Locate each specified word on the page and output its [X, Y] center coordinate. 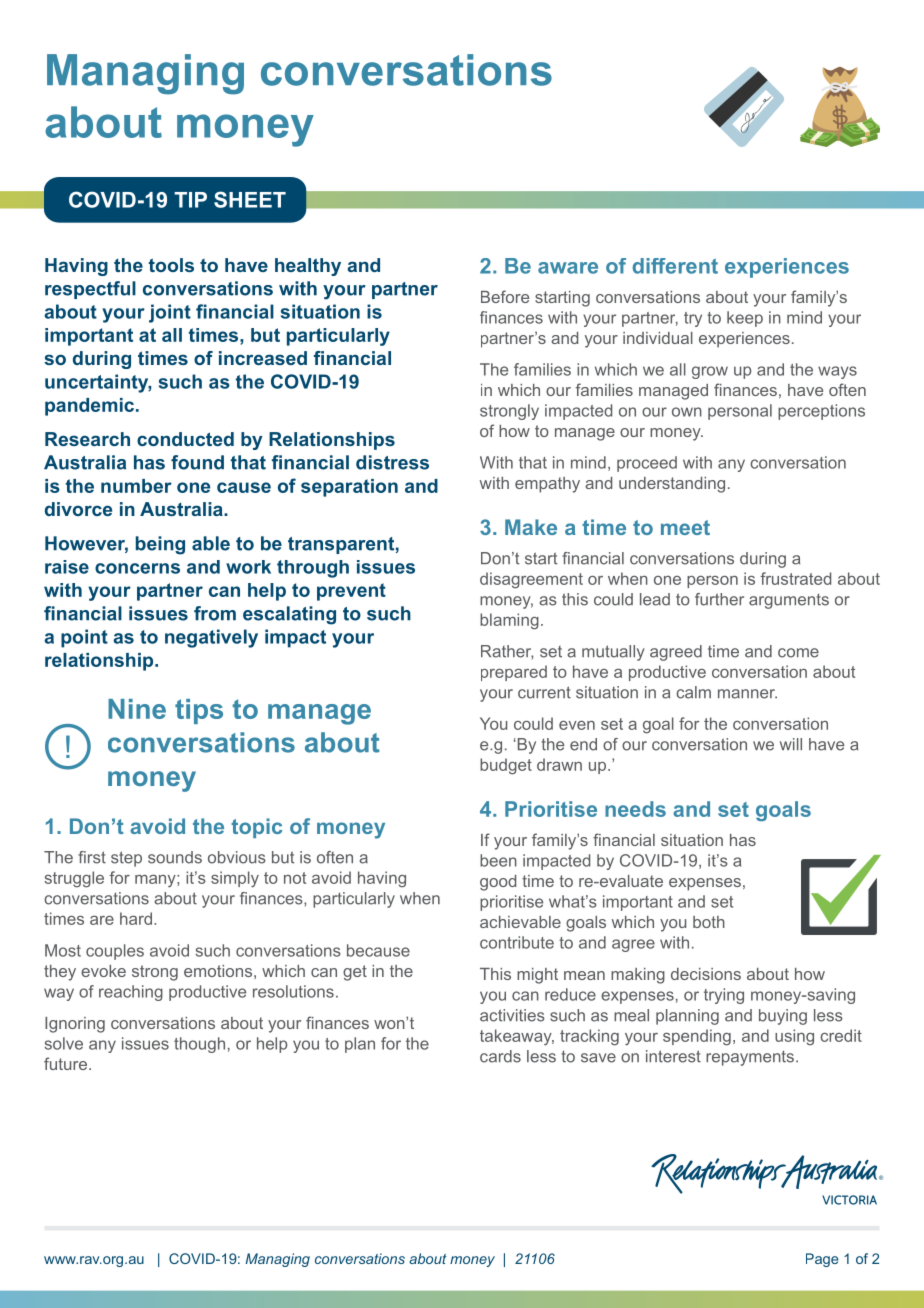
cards [500, 1056]
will [791, 744]
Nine [137, 709]
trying [724, 996]
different [675, 266]
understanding [672, 485]
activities [512, 1015]
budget [506, 766]
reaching [131, 993]
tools [171, 265]
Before [505, 296]
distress [392, 462]
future [65, 1063]
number [136, 486]
